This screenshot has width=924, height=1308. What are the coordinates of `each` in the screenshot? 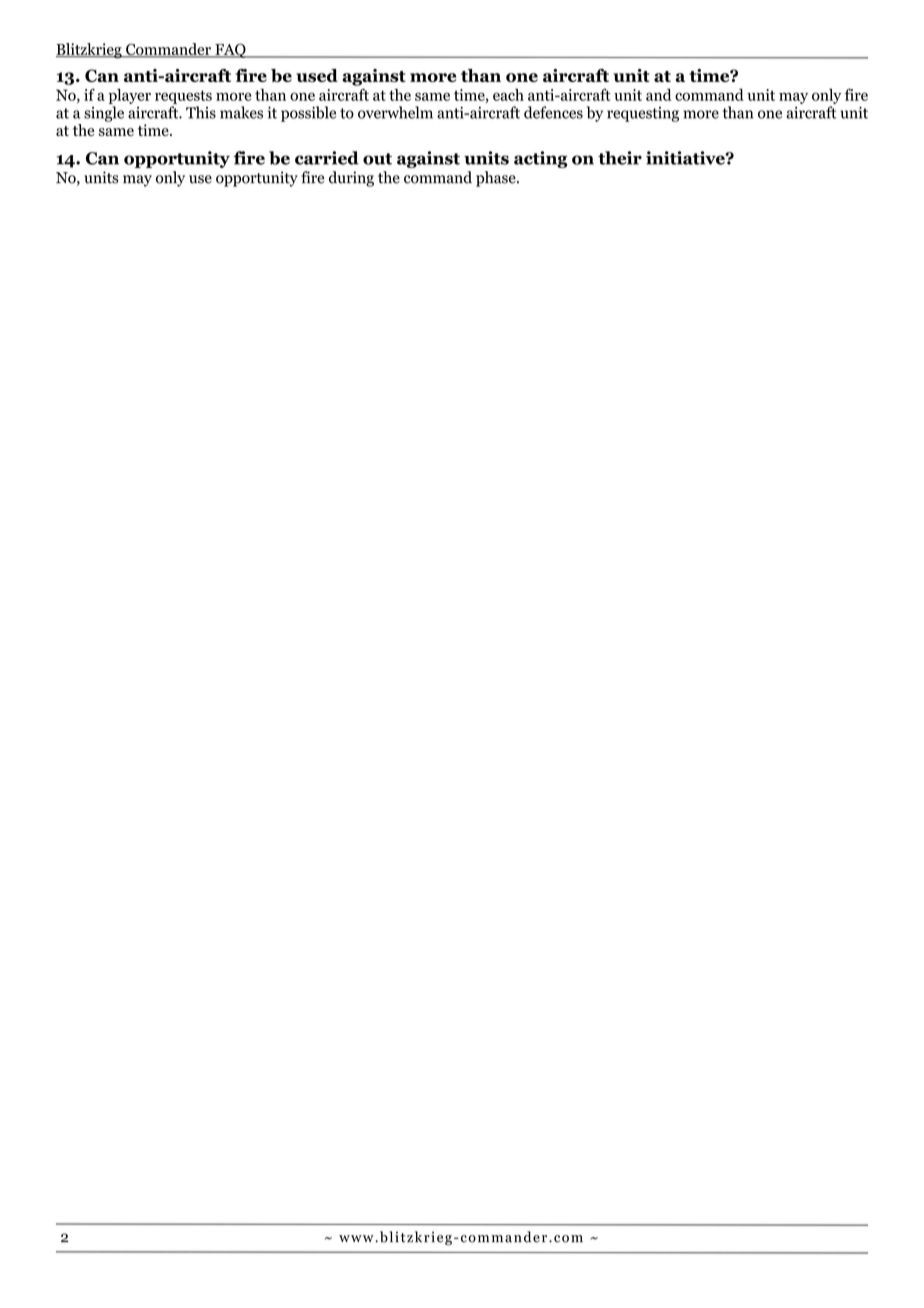 It's located at (508, 95).
